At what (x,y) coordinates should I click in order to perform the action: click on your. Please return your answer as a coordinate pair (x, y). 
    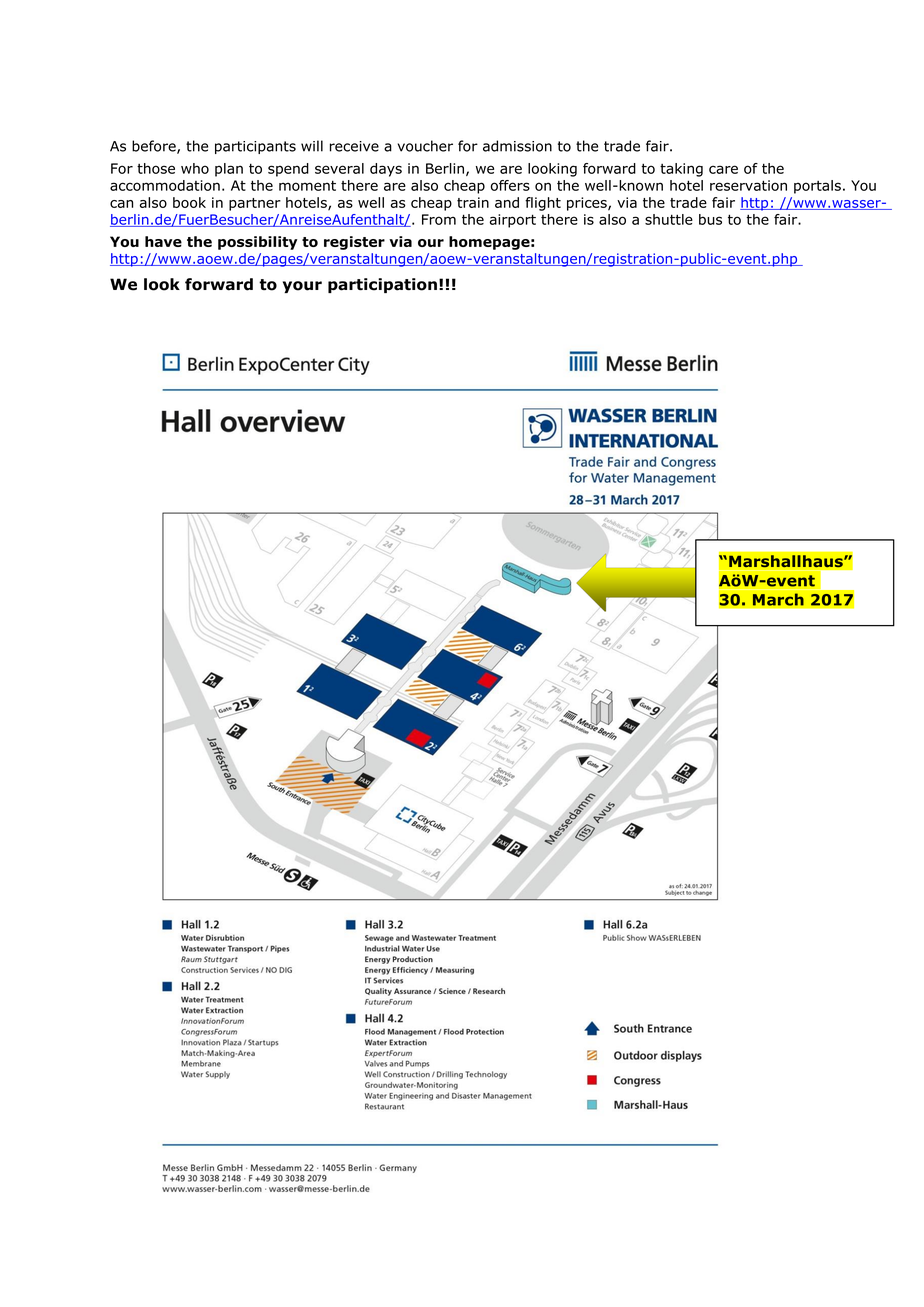
    Looking at the image, I should click on (302, 287).
